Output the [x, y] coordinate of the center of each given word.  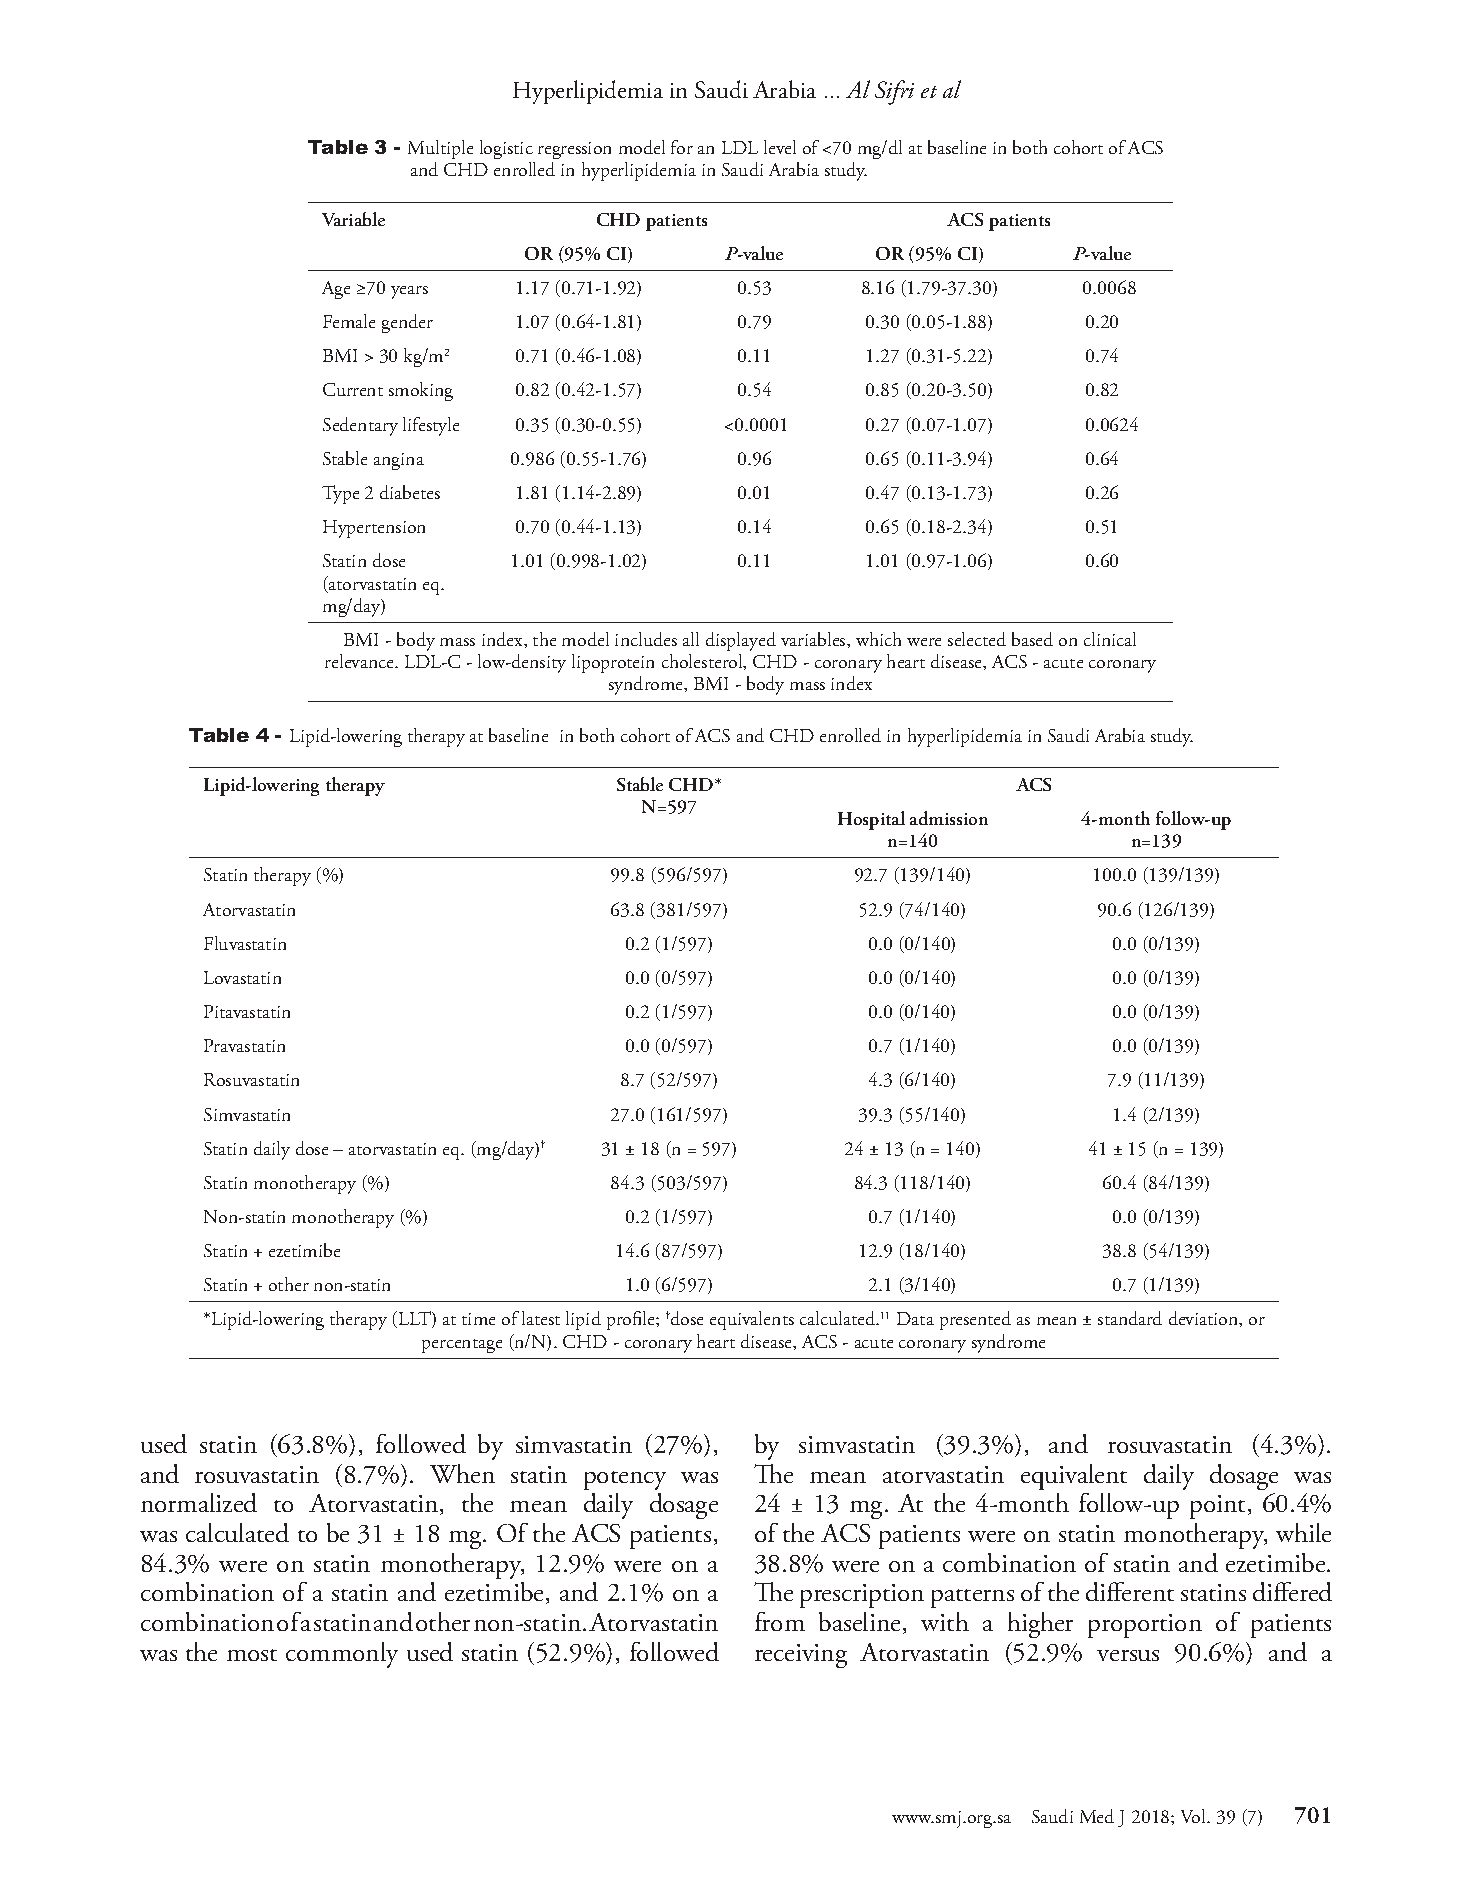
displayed [741, 641]
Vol [1195, 1816]
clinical [1110, 639]
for [682, 147]
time [478, 1319]
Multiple [440, 149]
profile [632, 1320]
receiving [801, 1656]
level [780, 147]
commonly [342, 1655]
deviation [1205, 1319]
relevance [361, 661]
